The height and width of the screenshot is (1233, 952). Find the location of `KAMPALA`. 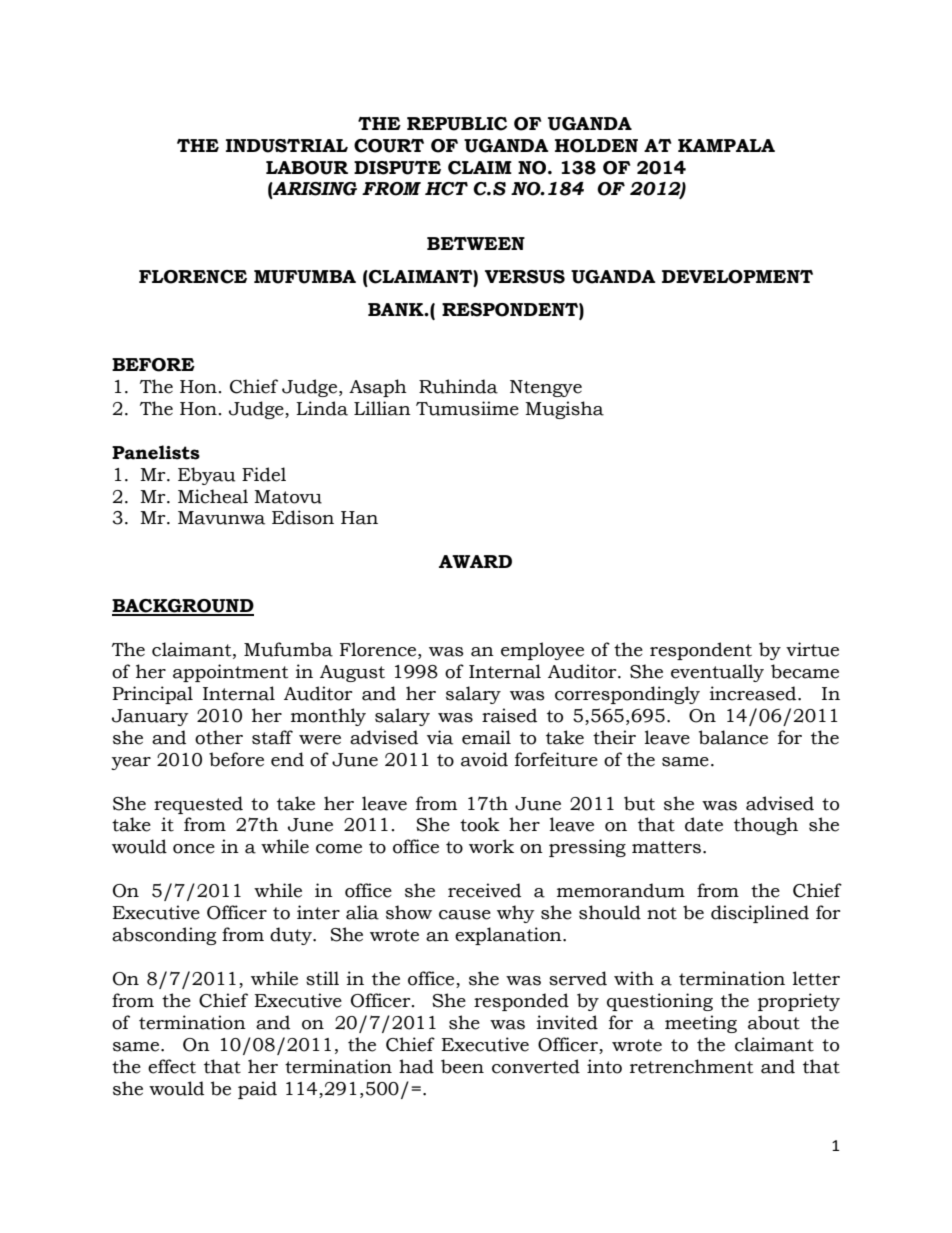

KAMPALA is located at coordinates (726, 145).
